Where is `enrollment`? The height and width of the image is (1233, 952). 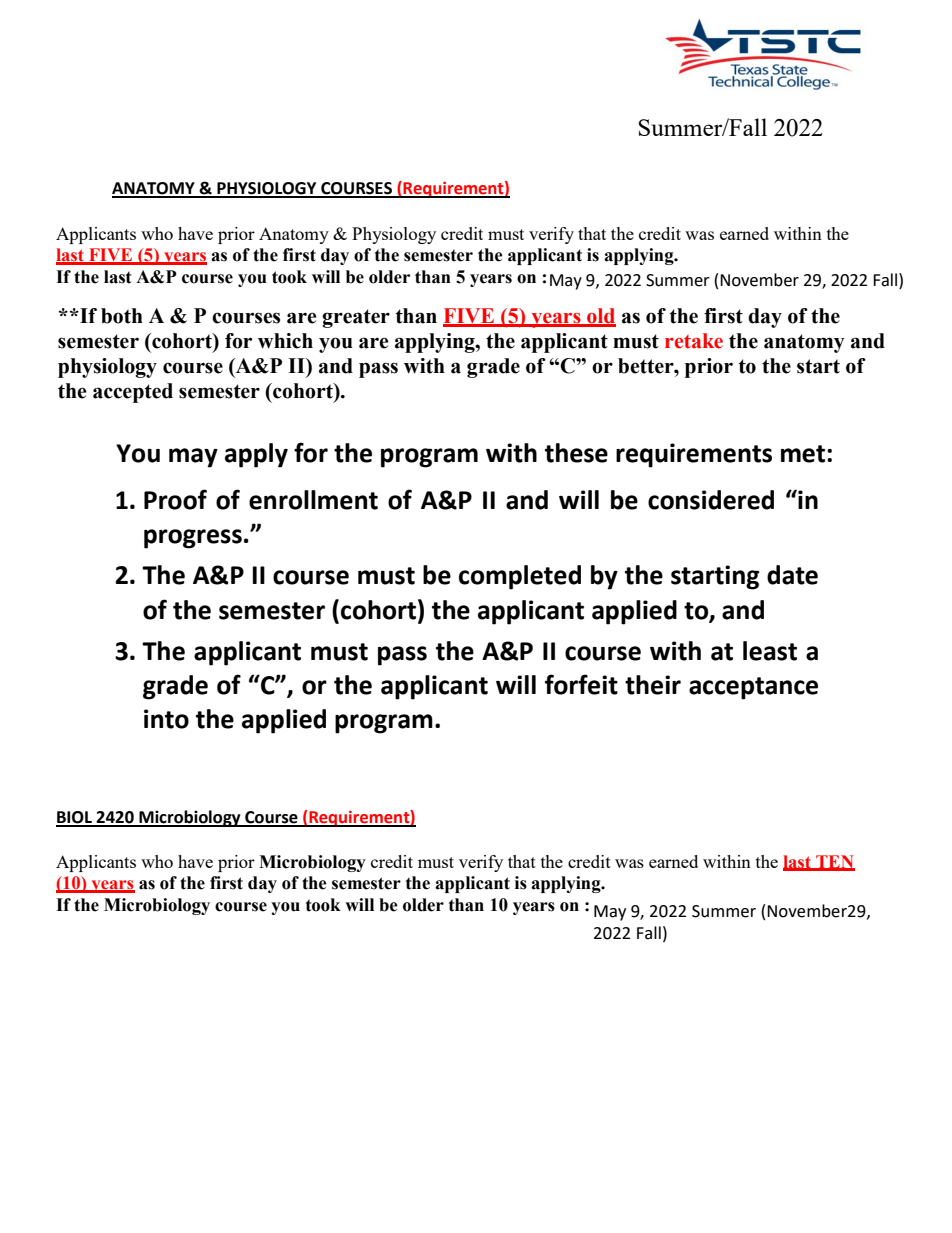
enrollment is located at coordinates (313, 500).
